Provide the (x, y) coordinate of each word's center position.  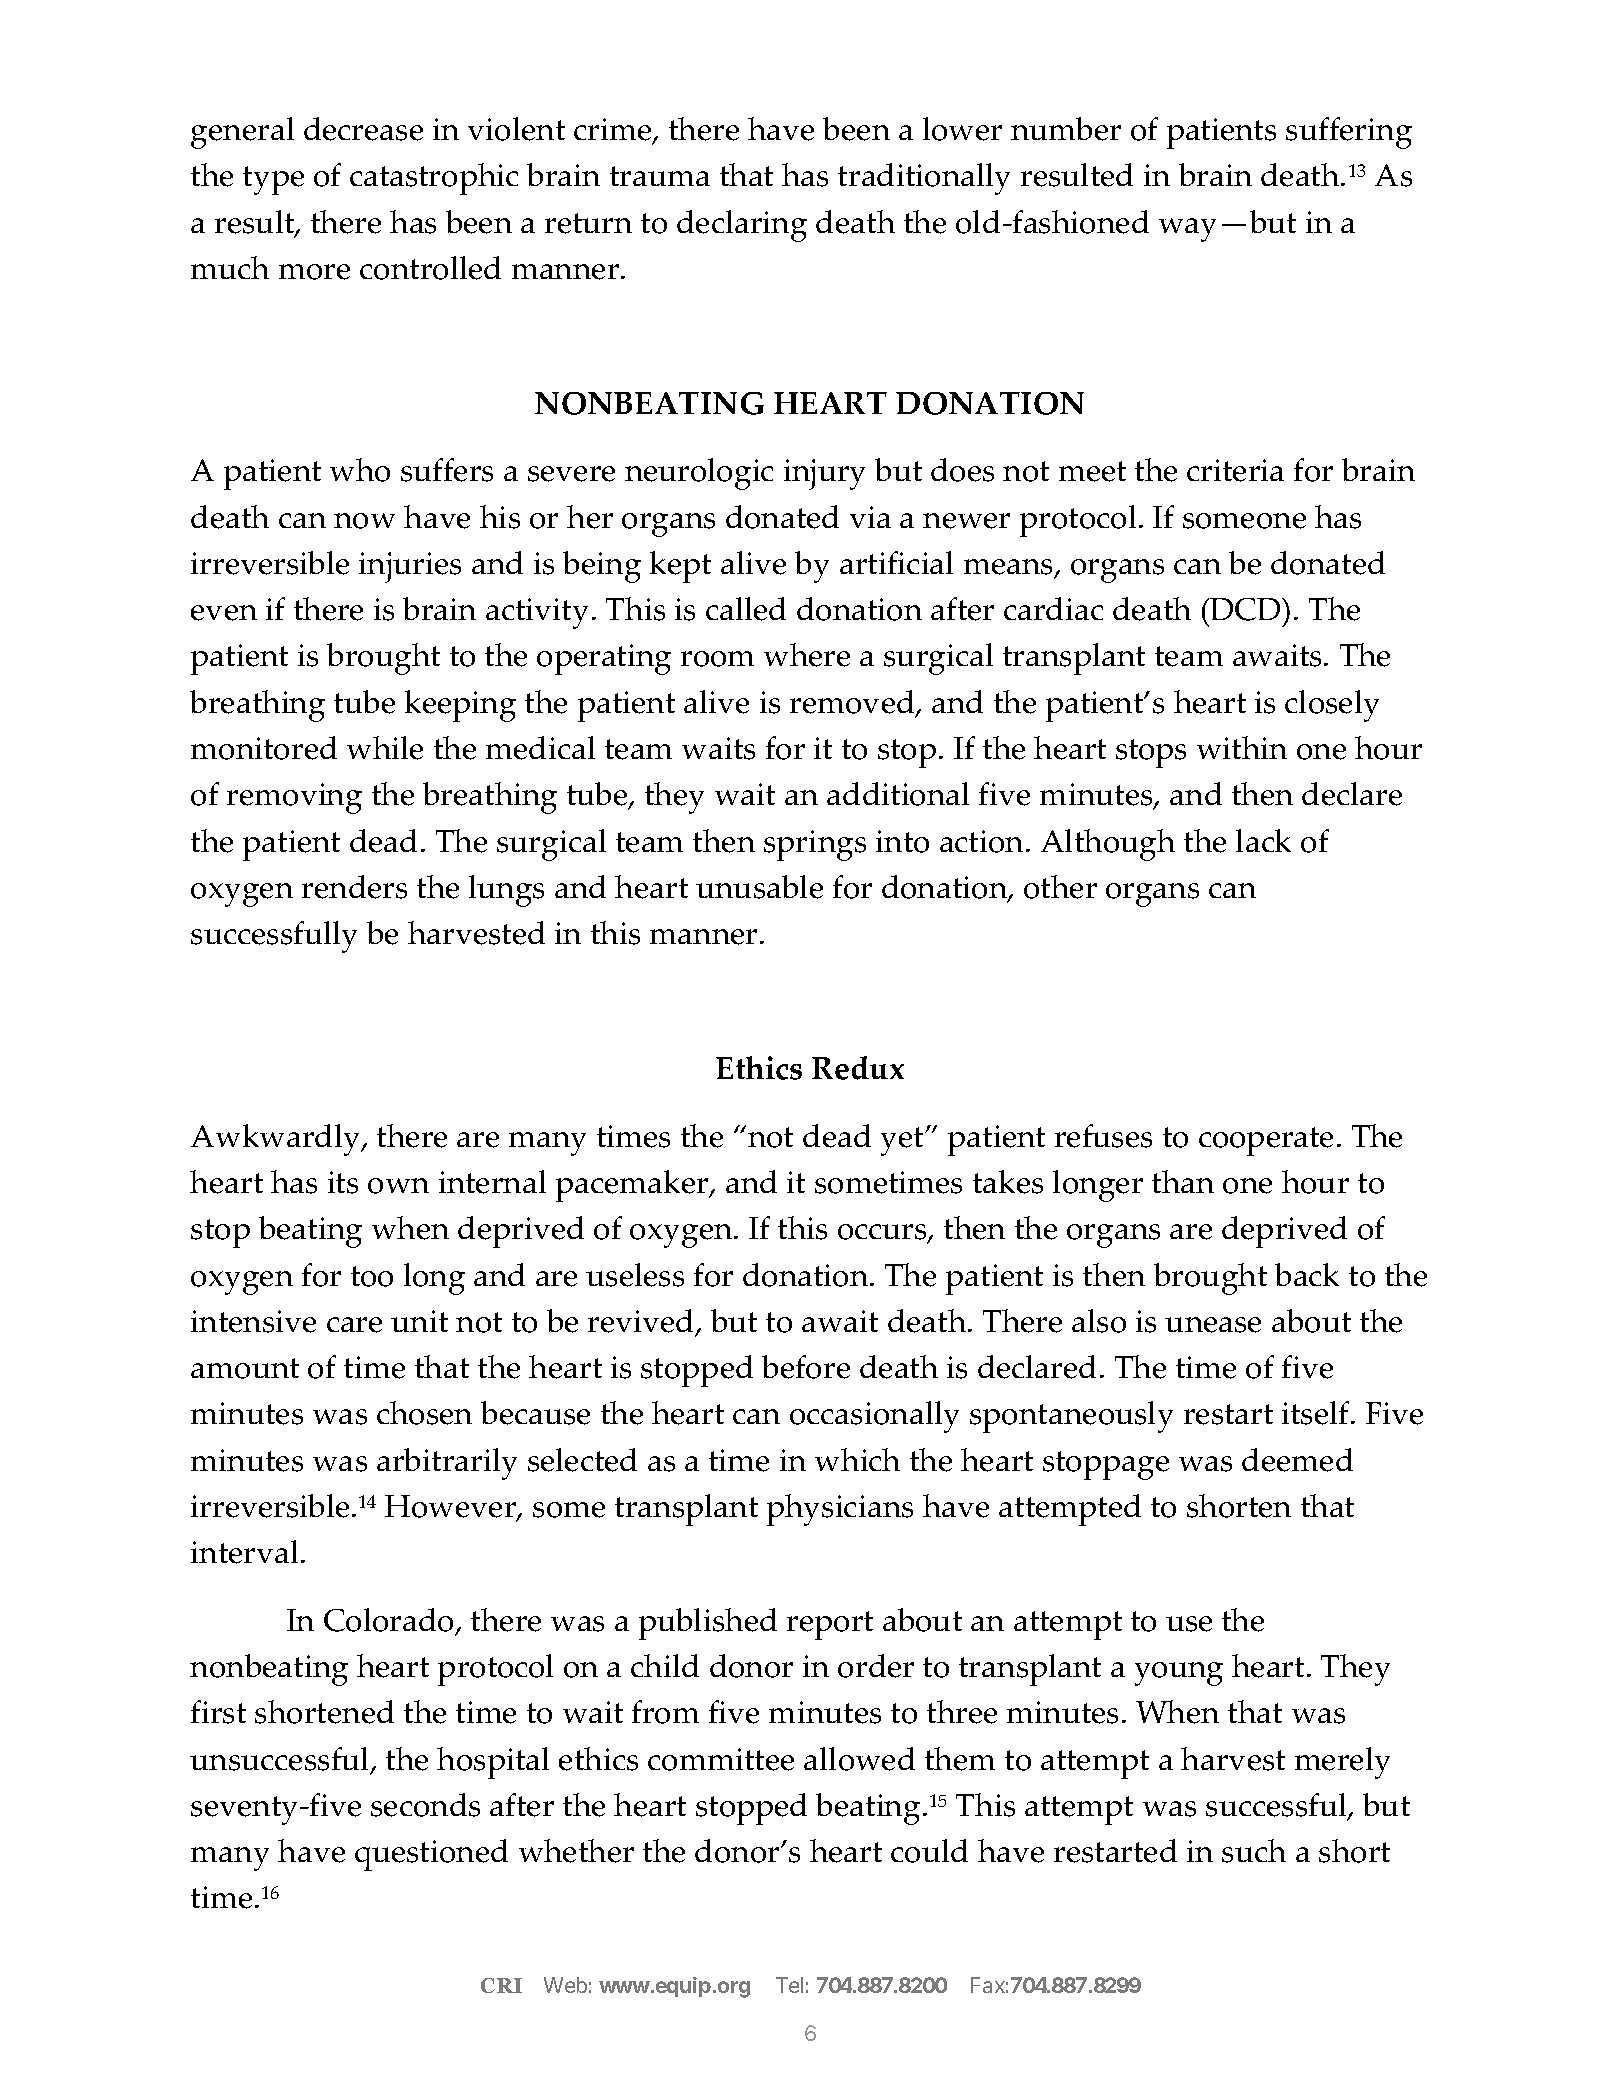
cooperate (1266, 1141)
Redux (858, 1068)
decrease (363, 129)
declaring (742, 226)
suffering (1349, 133)
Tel (789, 1985)
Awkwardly (277, 1140)
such (1254, 1851)
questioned (431, 1855)
